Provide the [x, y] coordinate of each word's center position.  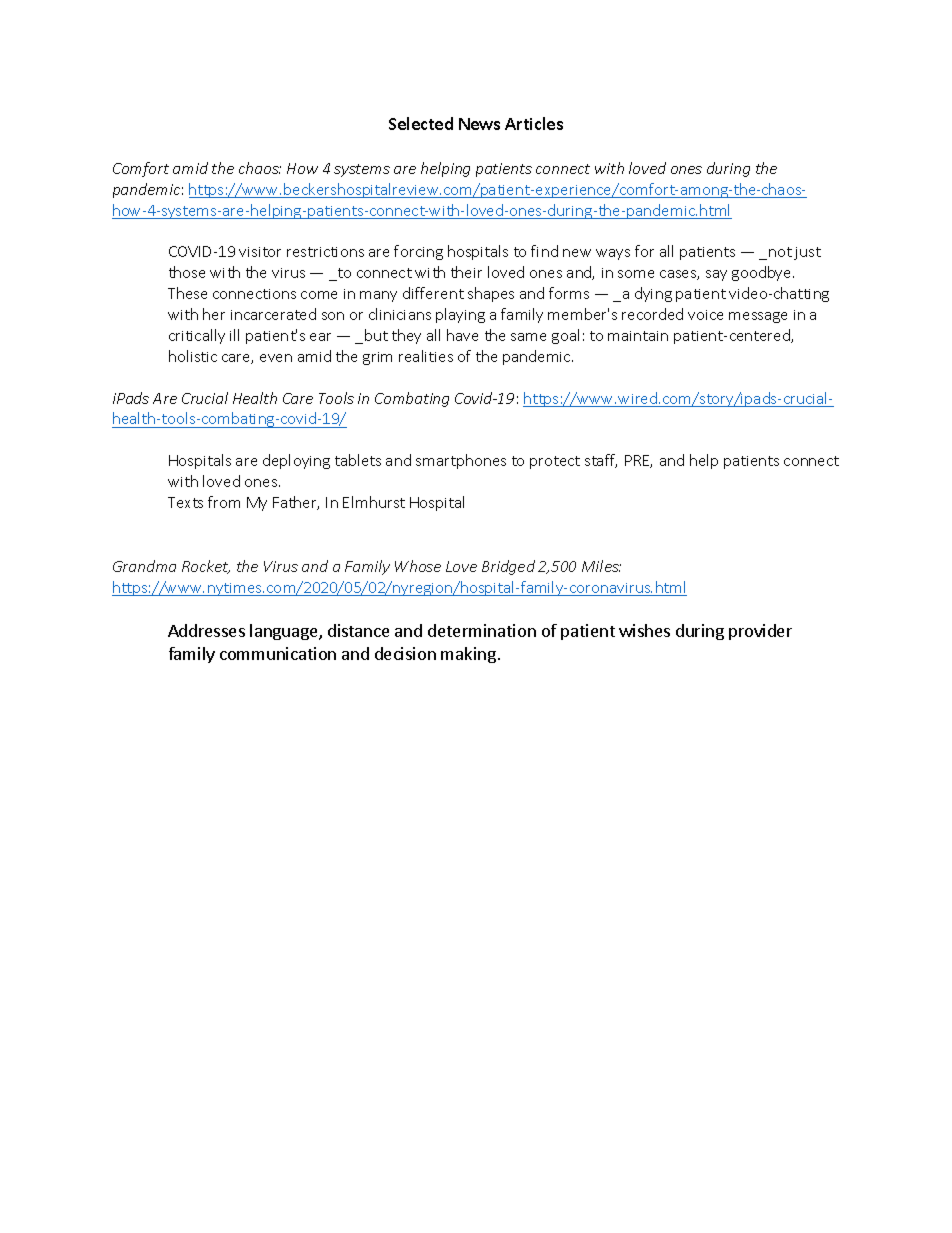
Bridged [508, 567]
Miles [601, 566]
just [807, 253]
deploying [296, 461]
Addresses [206, 630]
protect [555, 462]
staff [601, 461]
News [479, 124]
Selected [421, 123]
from [224, 502]
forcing [418, 252]
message [758, 317]
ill [234, 335]
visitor [260, 252]
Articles [534, 123]
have [462, 335]
